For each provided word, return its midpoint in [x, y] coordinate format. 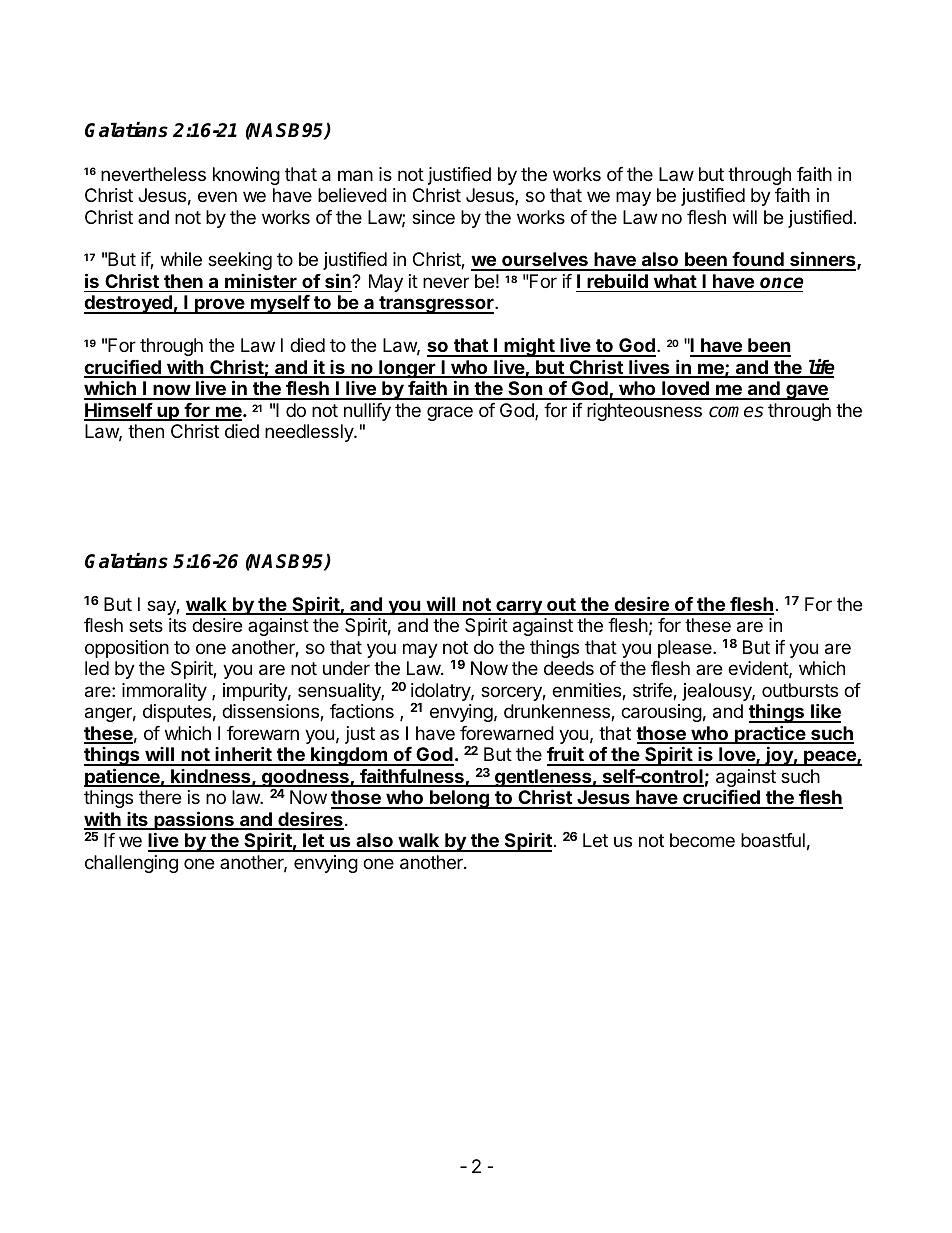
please [686, 649]
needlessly [310, 433]
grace [450, 413]
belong [459, 799]
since [433, 217]
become [702, 840]
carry [519, 607]
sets [146, 625]
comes [736, 412]
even [217, 196]
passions [194, 822]
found [758, 261]
